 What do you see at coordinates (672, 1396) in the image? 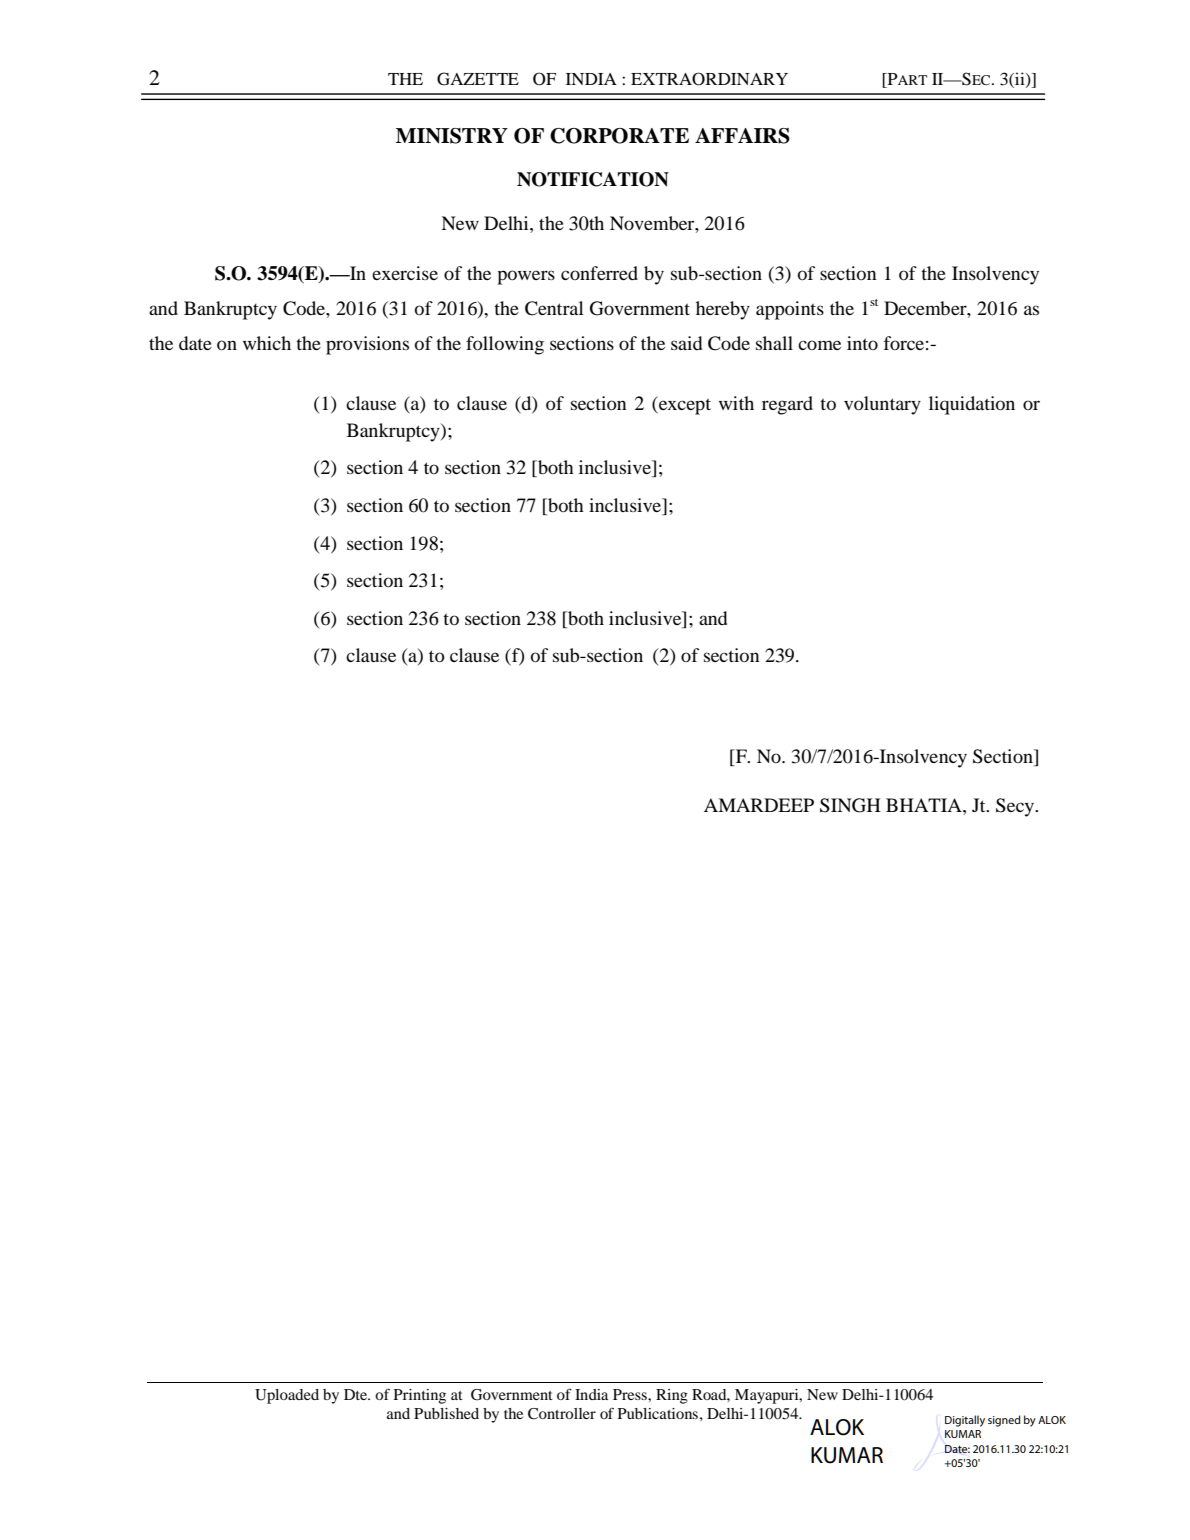
I see `Ring` at bounding box center [672, 1396].
